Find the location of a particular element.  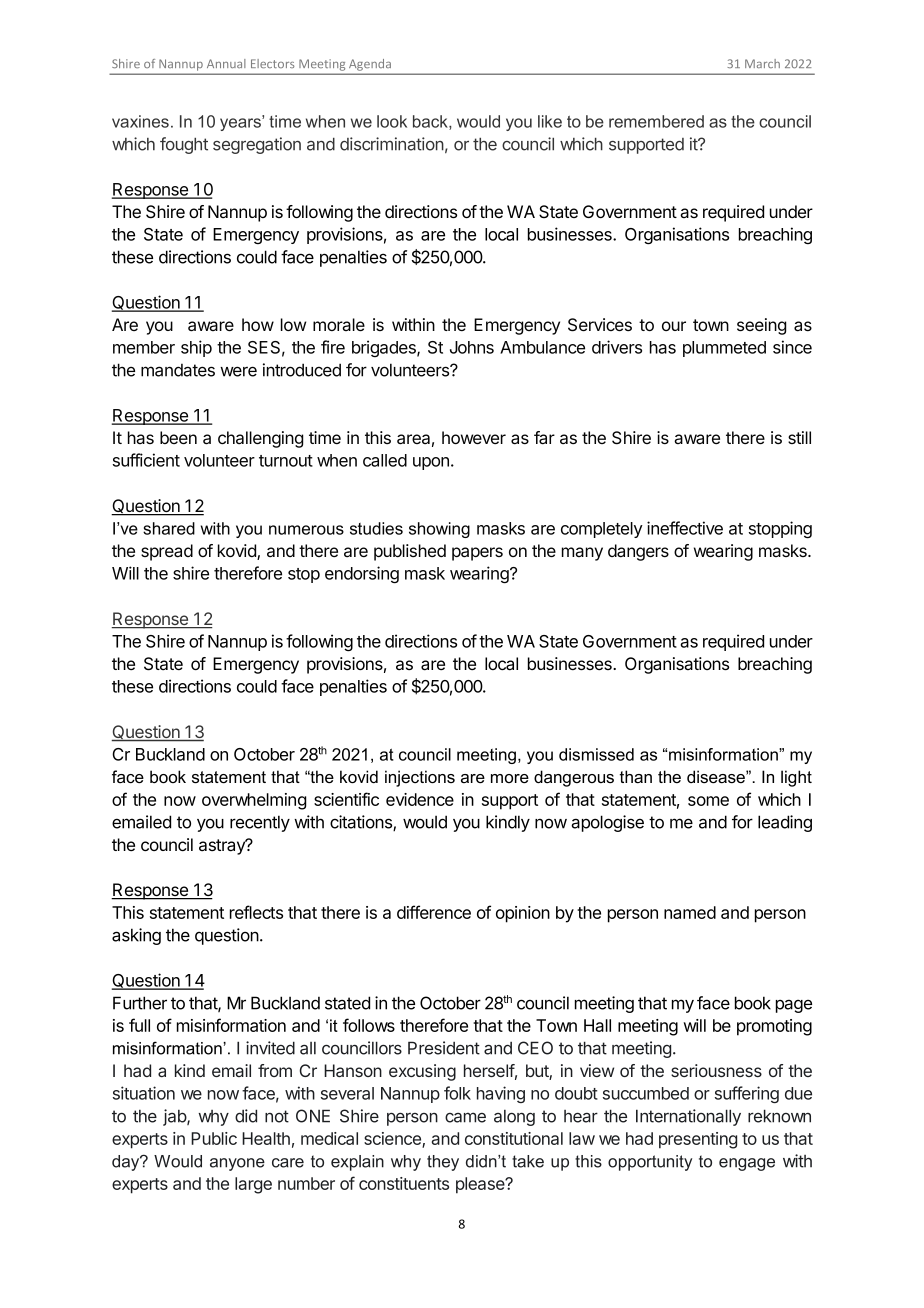

astray is located at coordinates (223, 847).
